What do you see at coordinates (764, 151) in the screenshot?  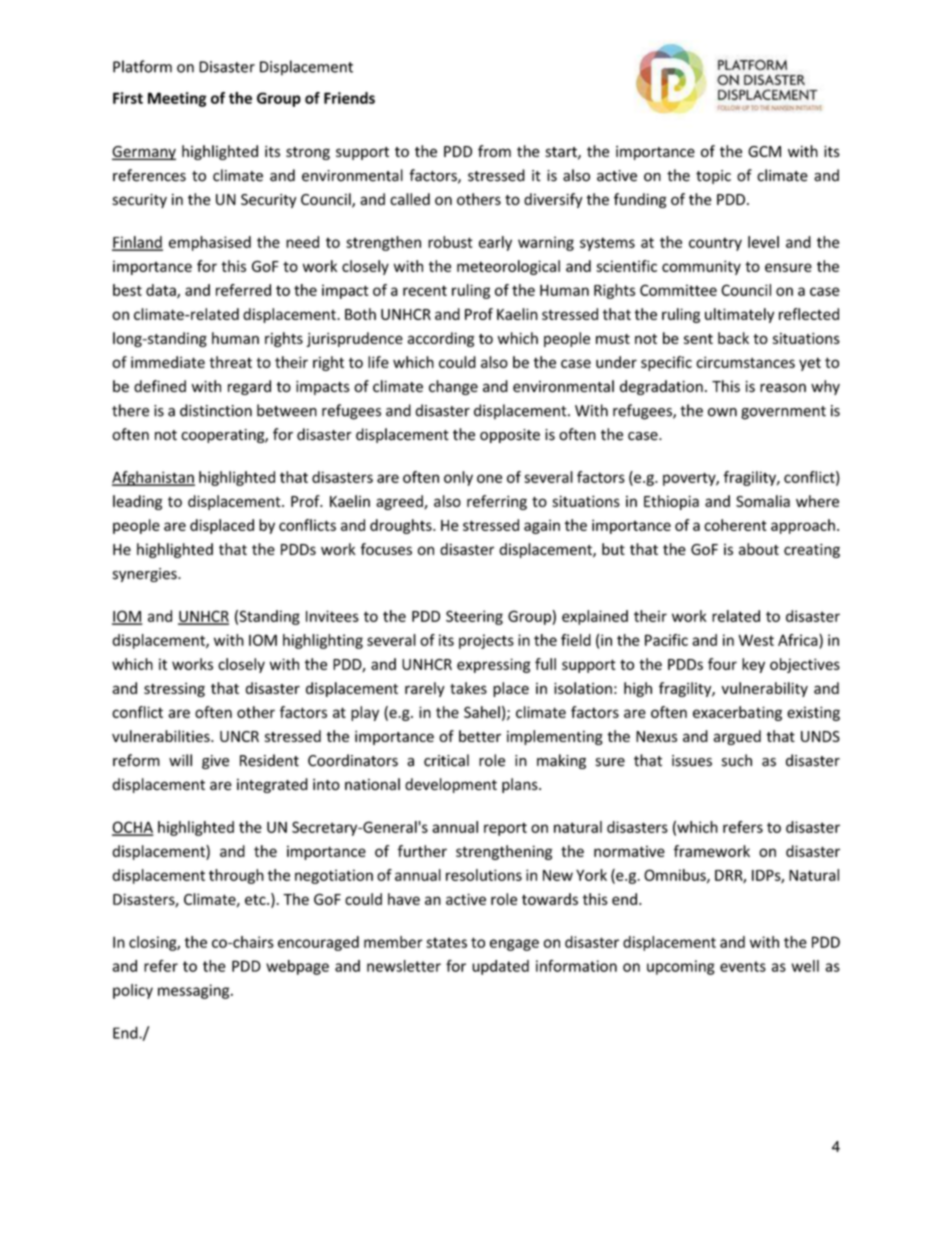 I see `GCM` at bounding box center [764, 151].
